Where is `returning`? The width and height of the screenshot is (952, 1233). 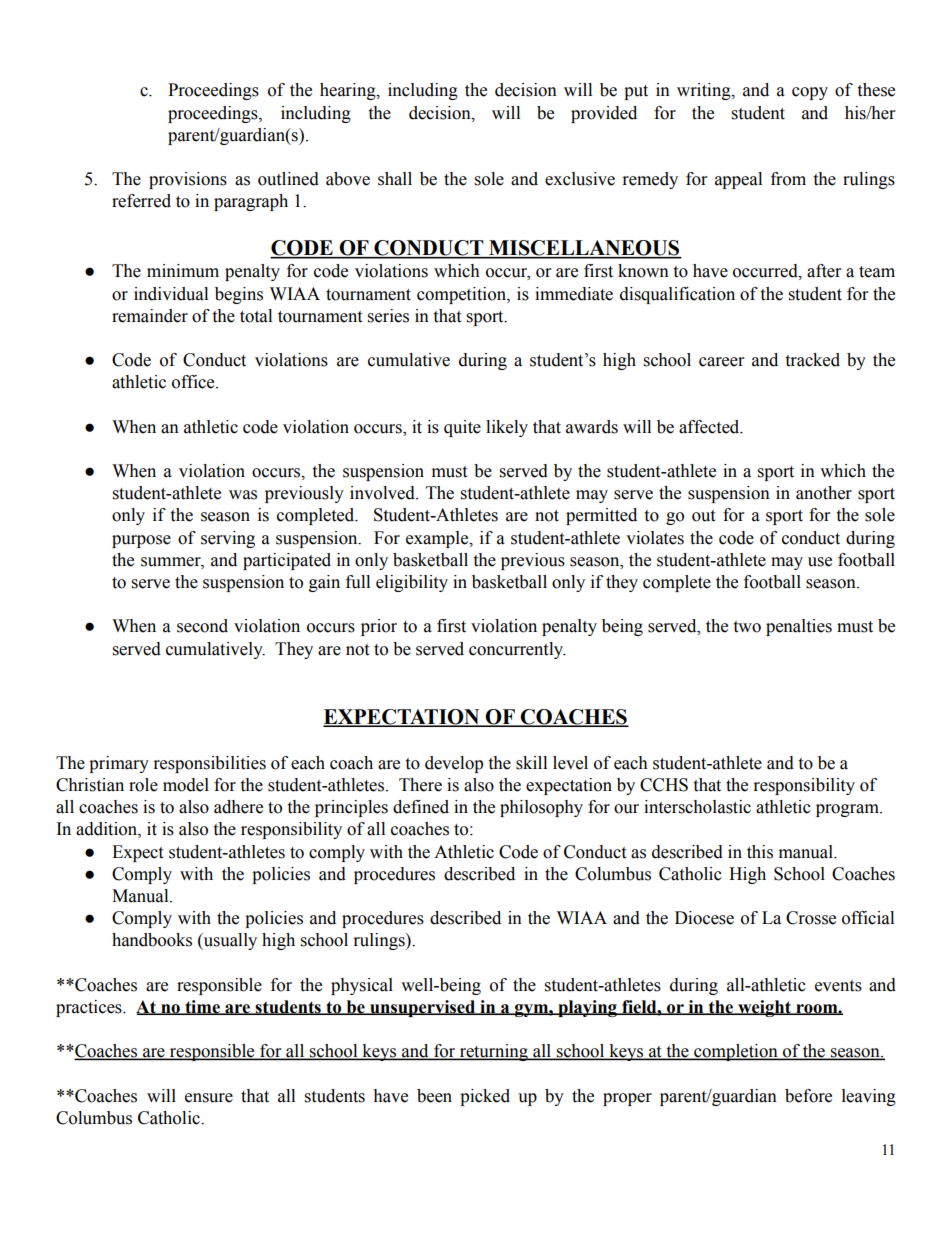 returning is located at coordinates (493, 1052).
